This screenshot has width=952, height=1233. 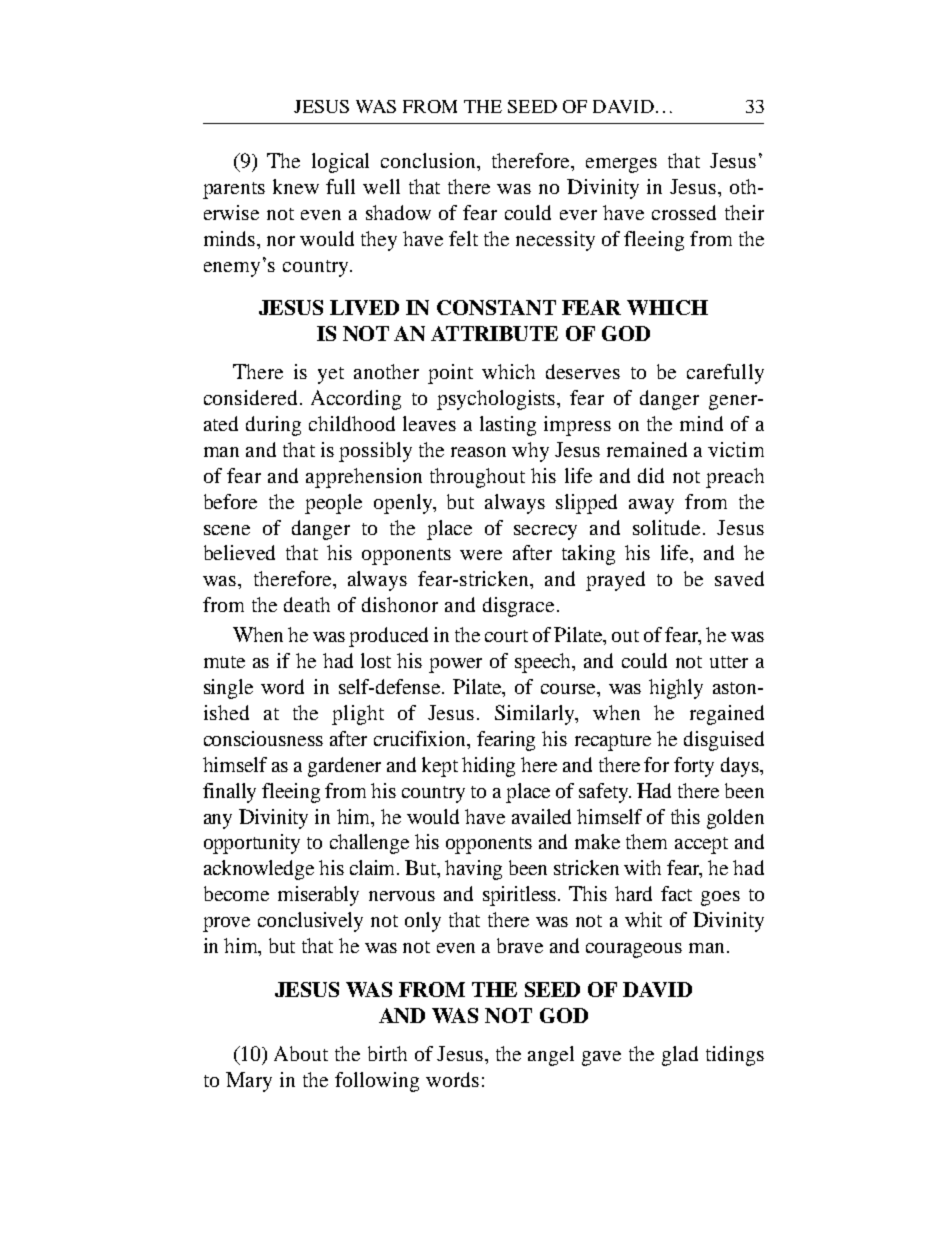 What do you see at coordinates (477, 478) in the screenshot?
I see `throughout` at bounding box center [477, 478].
